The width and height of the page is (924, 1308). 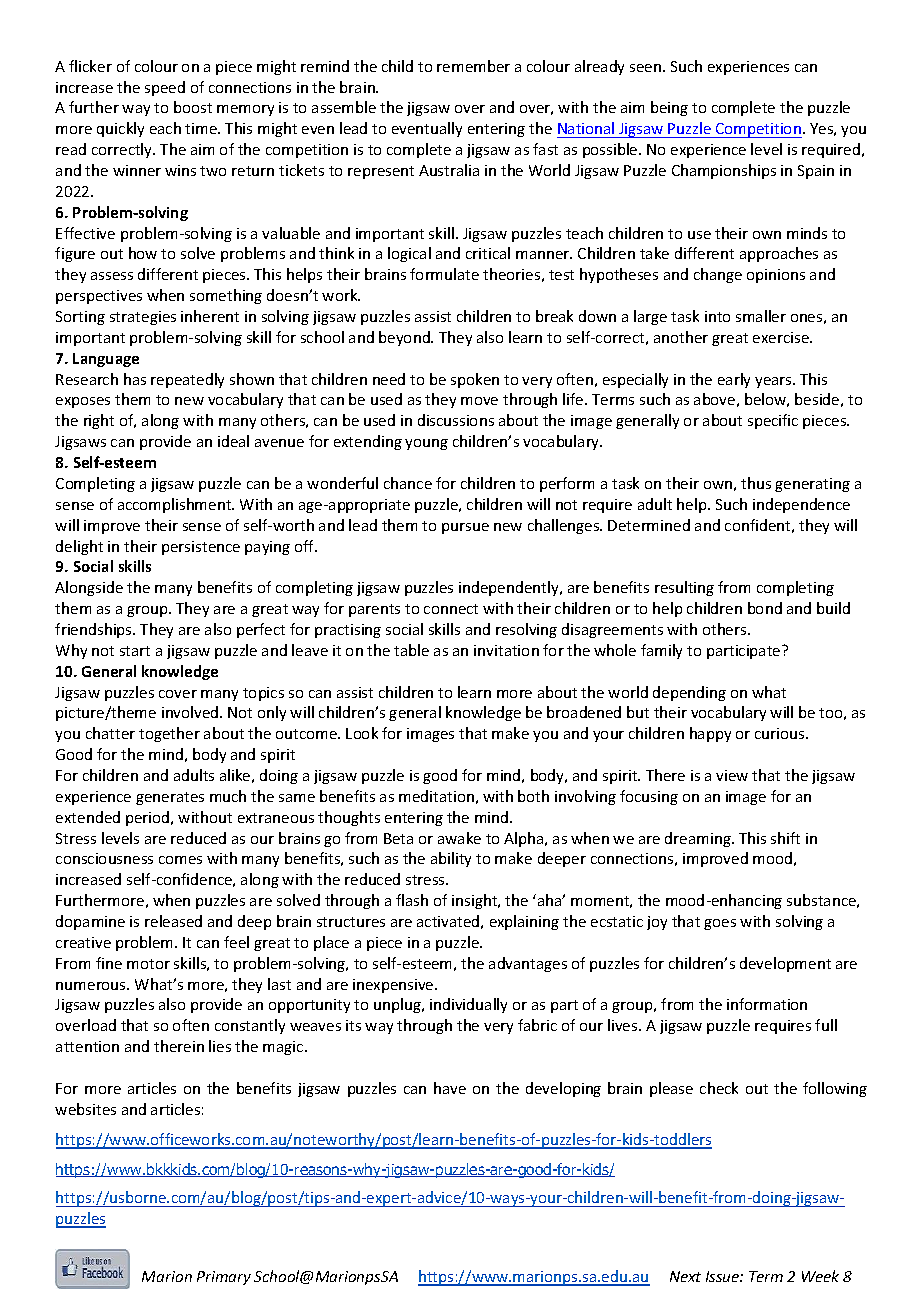 I want to click on motor, so click(x=148, y=964).
